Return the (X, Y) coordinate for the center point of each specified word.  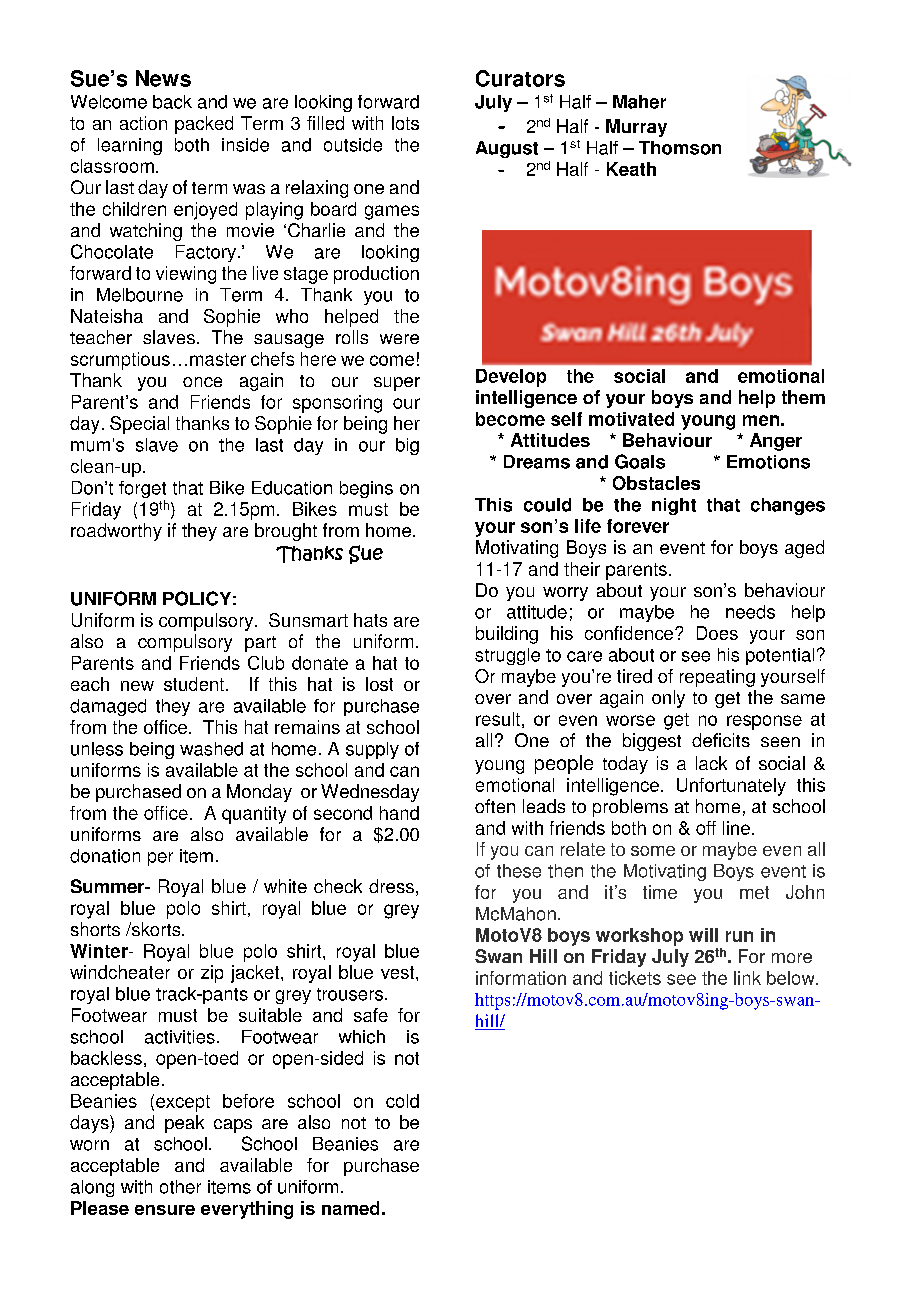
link (747, 978)
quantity (254, 815)
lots (405, 123)
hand (399, 813)
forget (142, 491)
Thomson (680, 148)
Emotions (768, 462)
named (350, 1208)
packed (204, 125)
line (736, 828)
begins (366, 489)
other (180, 1187)
